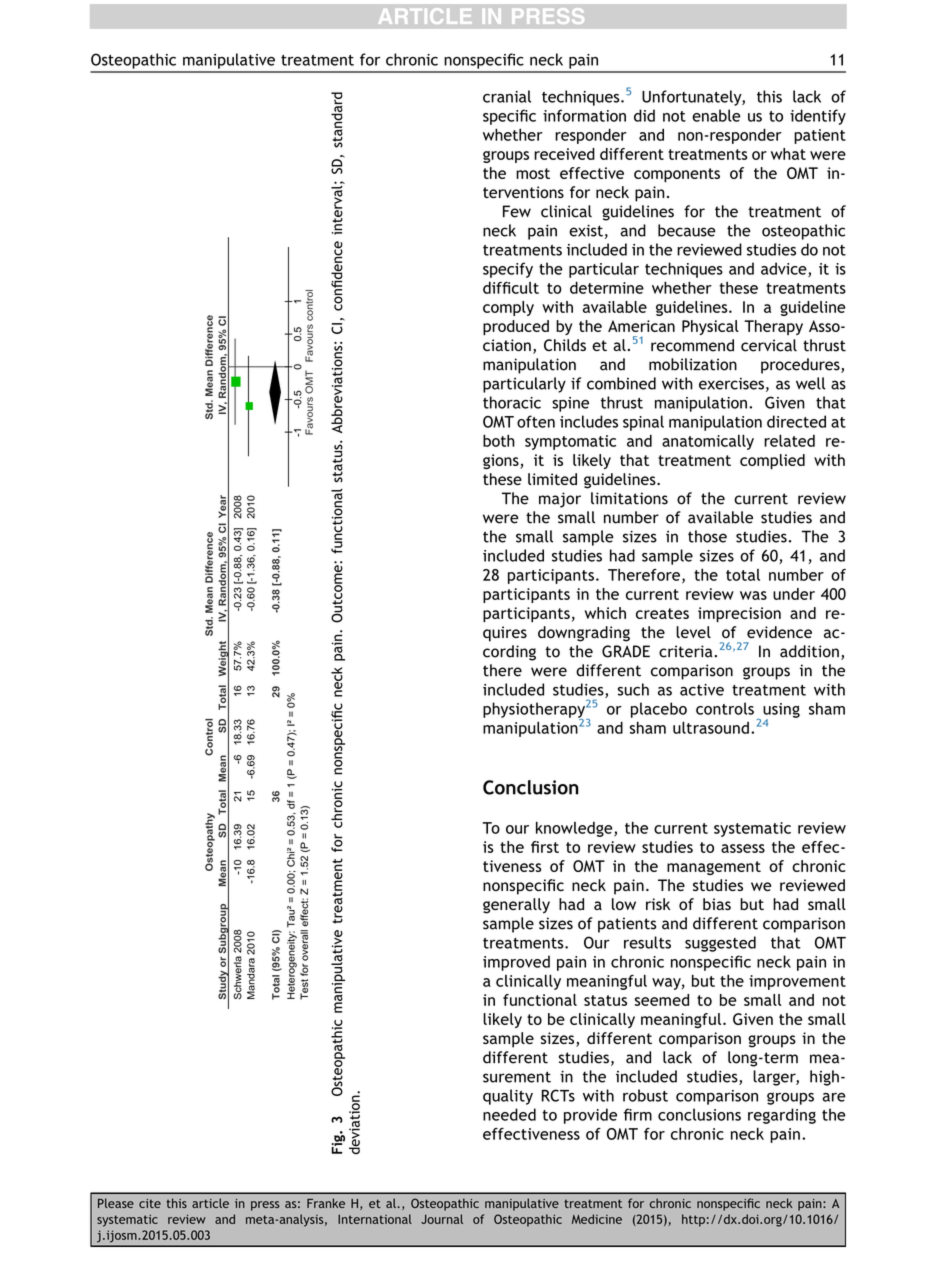 Image resolution: width=952 pixels, height=1270 pixels. What do you see at coordinates (210, 1203) in the screenshot?
I see `article` at bounding box center [210, 1203].
